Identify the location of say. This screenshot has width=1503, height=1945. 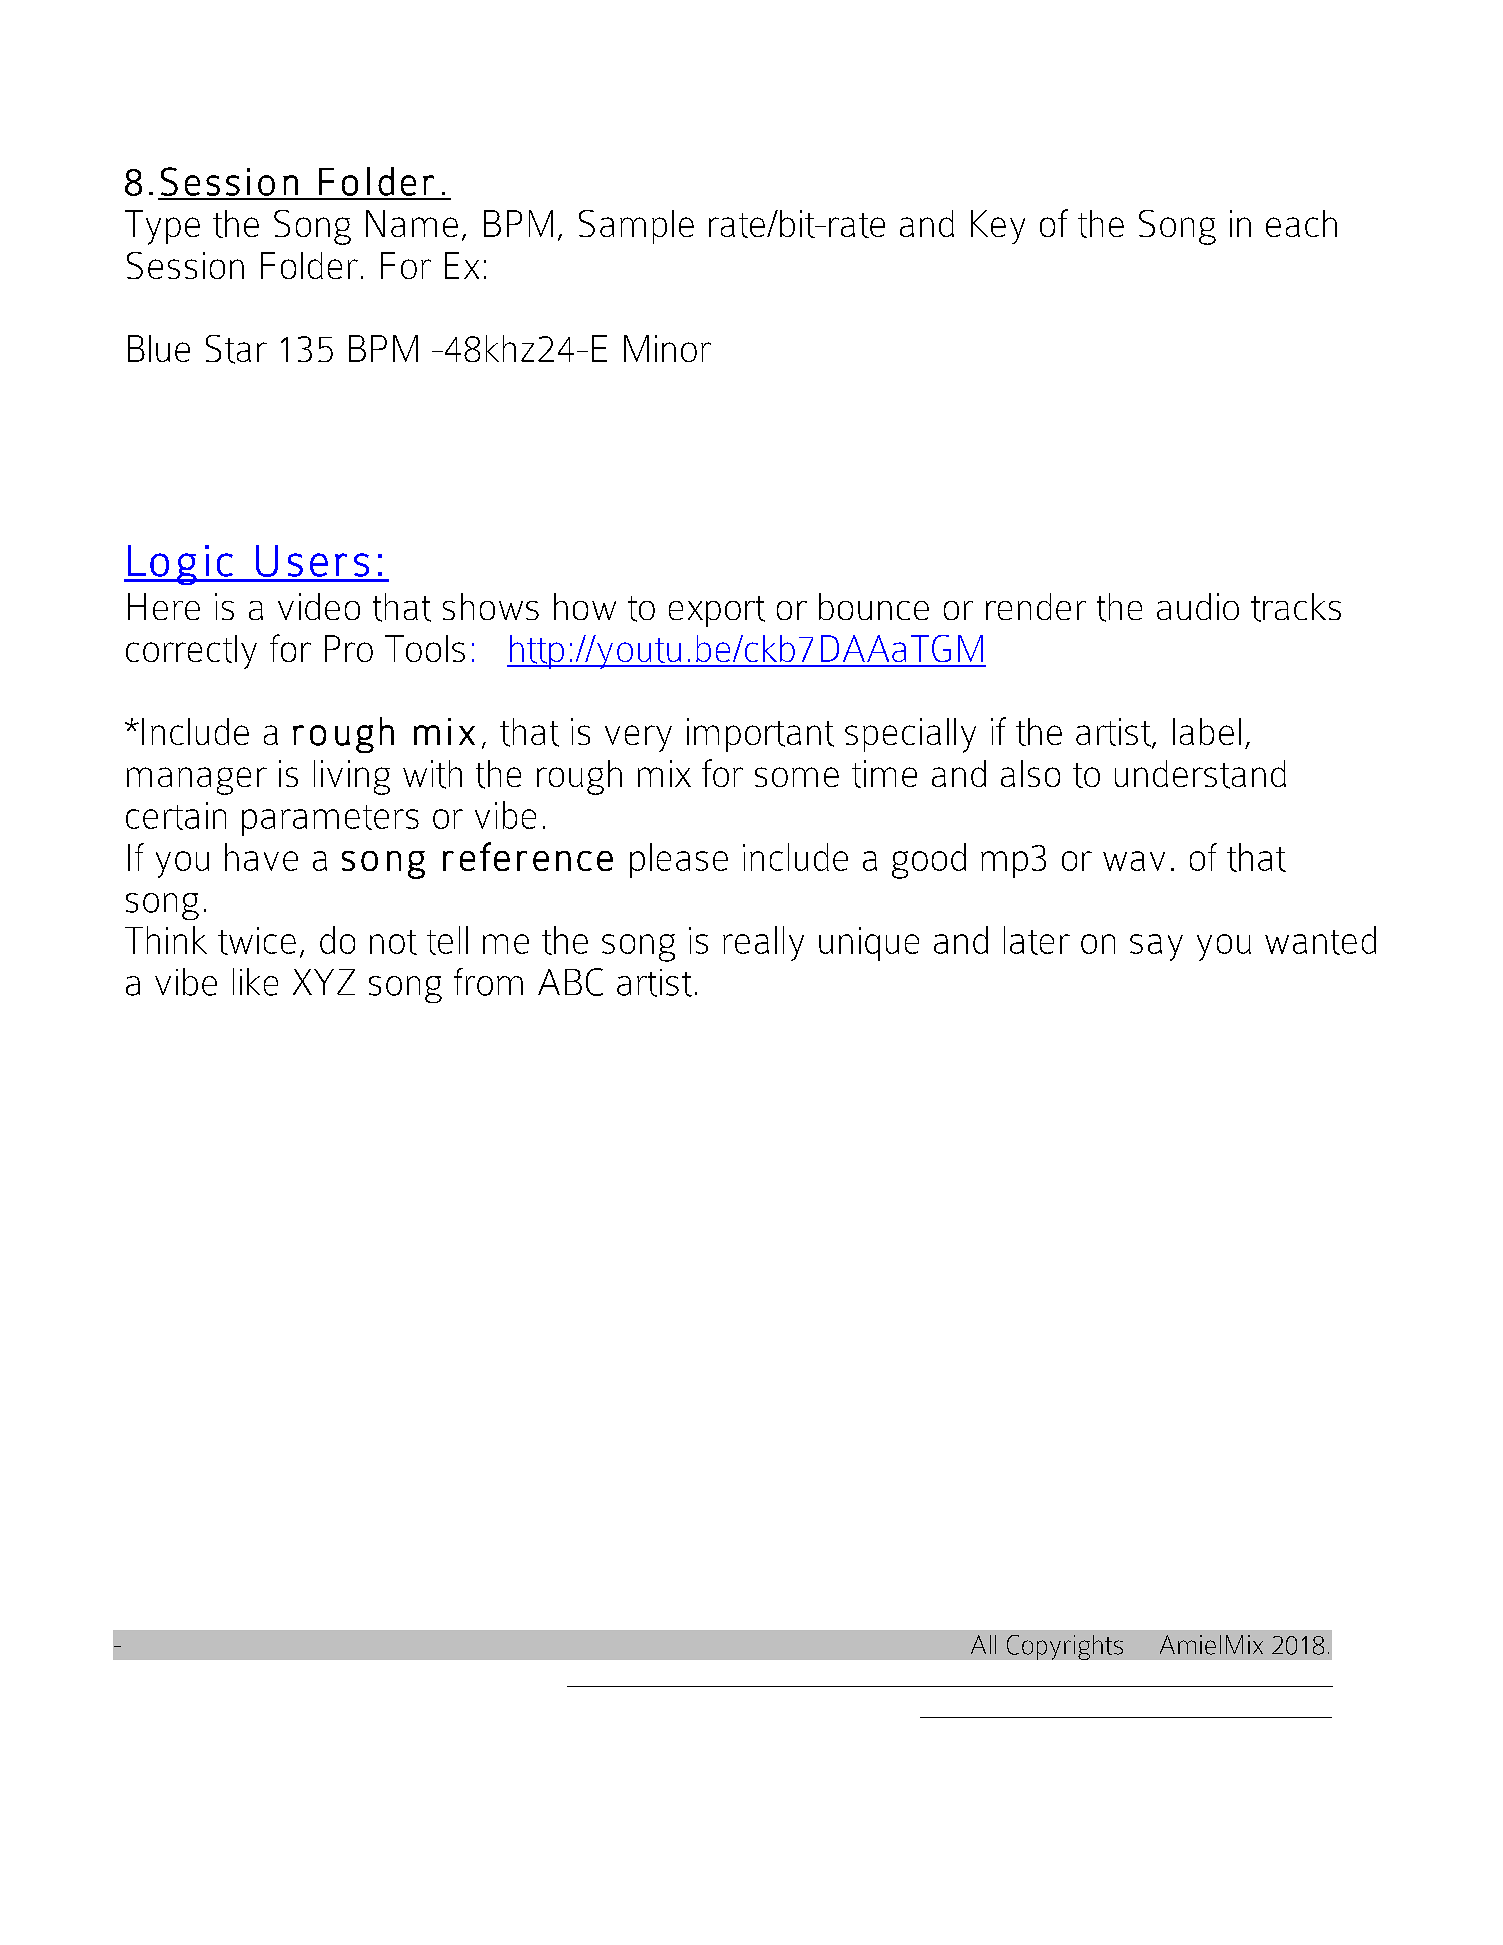
(1156, 947).
